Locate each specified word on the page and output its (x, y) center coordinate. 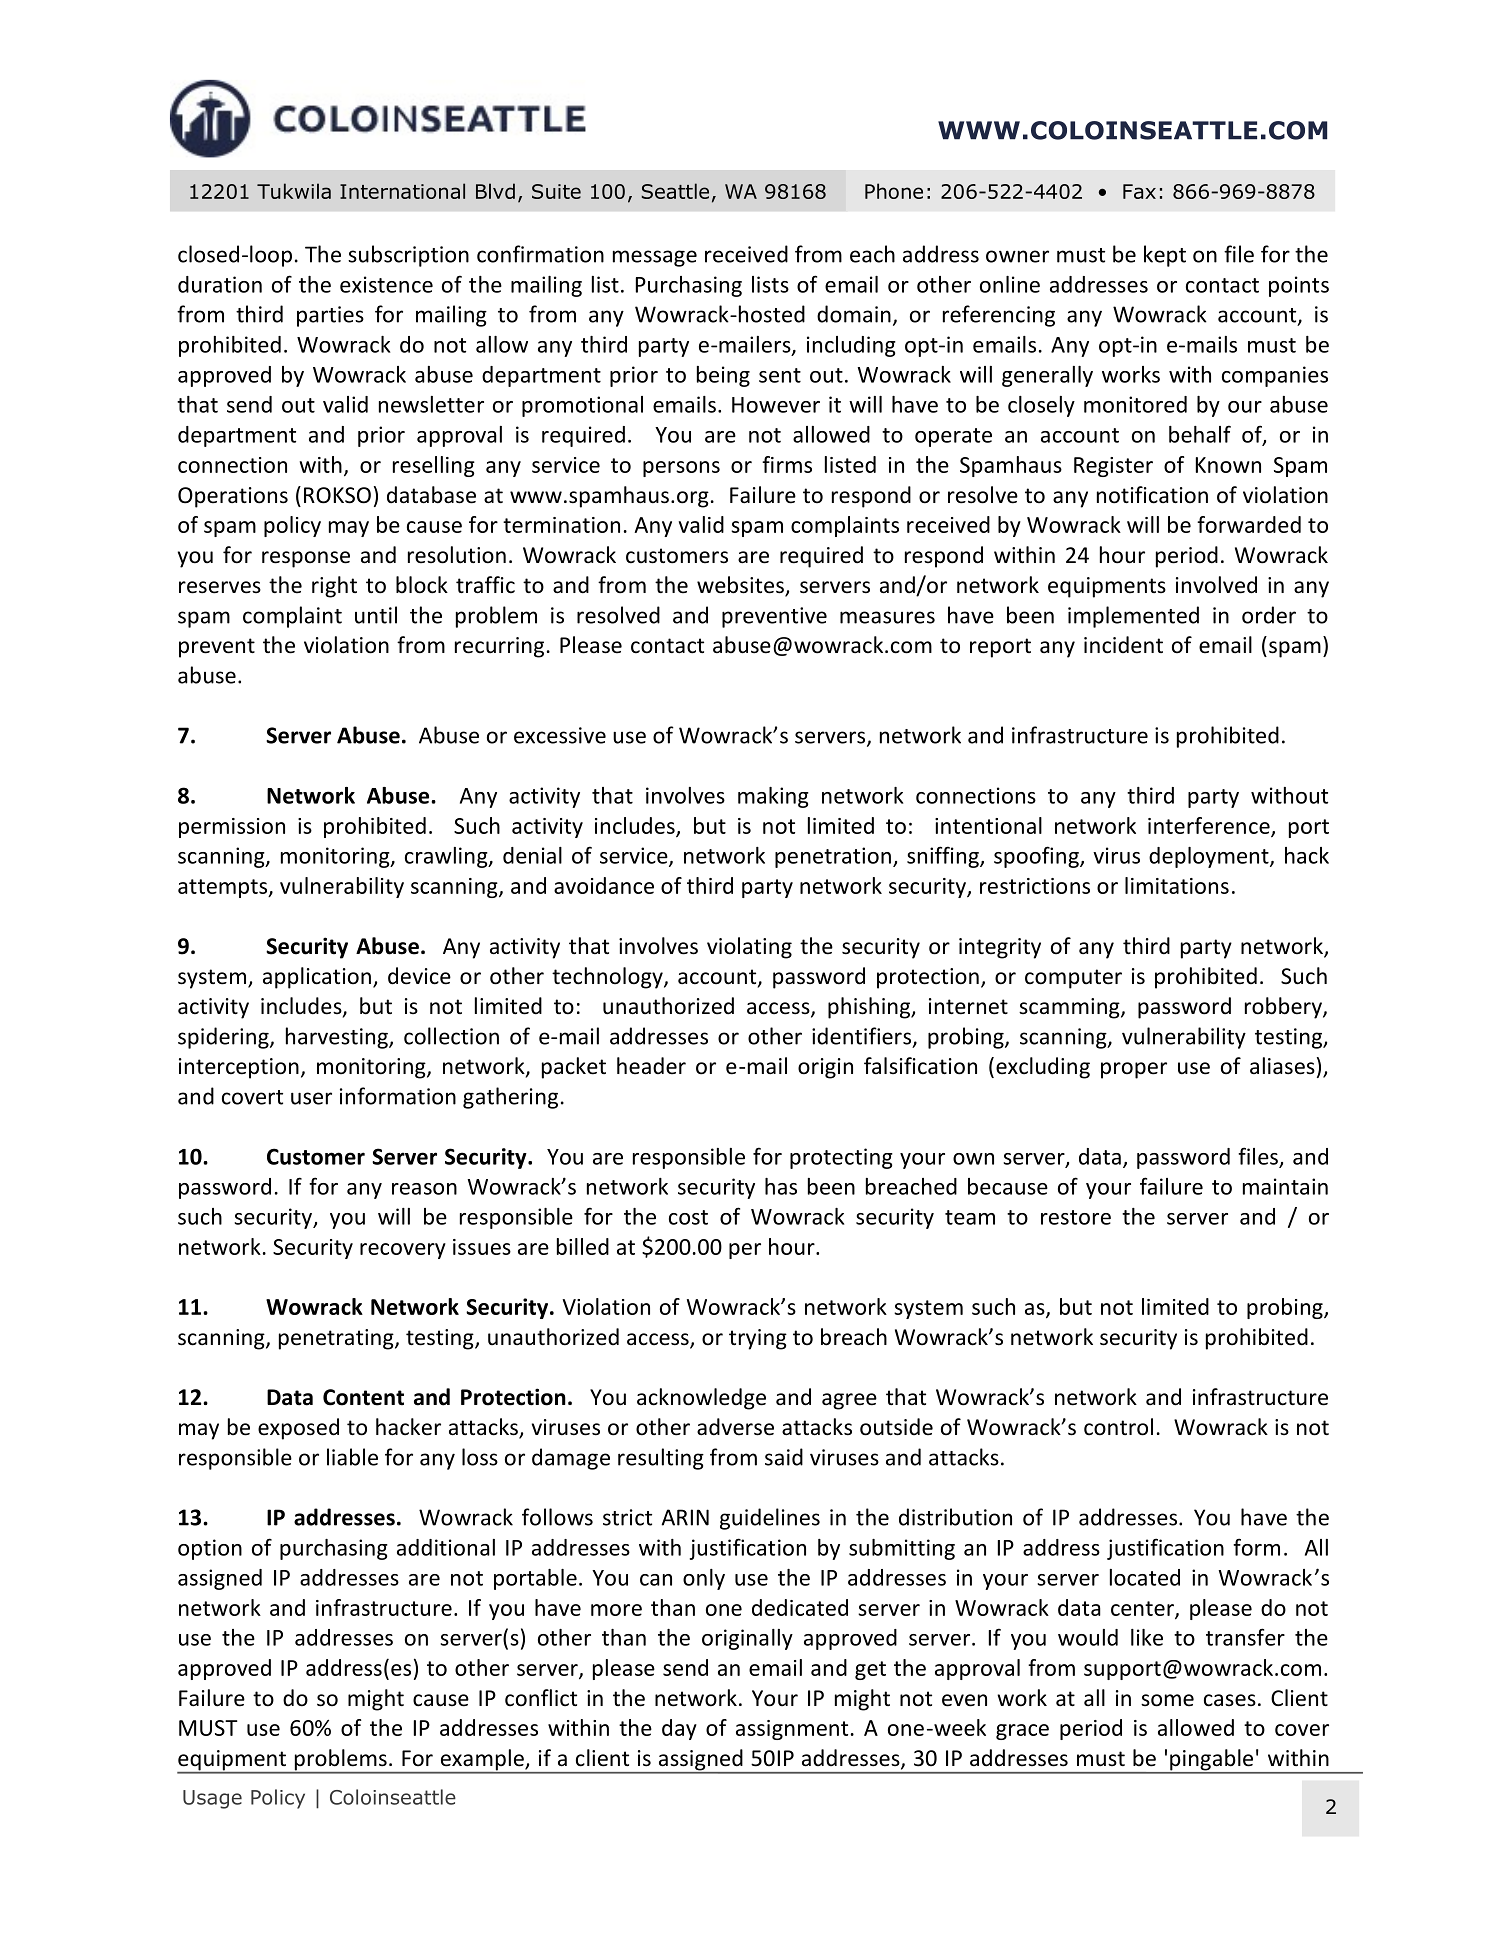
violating (749, 948)
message (655, 258)
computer (1073, 979)
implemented (1133, 617)
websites (741, 586)
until (376, 615)
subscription (408, 256)
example (482, 1761)
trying (758, 1339)
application (317, 978)
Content (363, 1397)
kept (1165, 256)
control (1118, 1427)
